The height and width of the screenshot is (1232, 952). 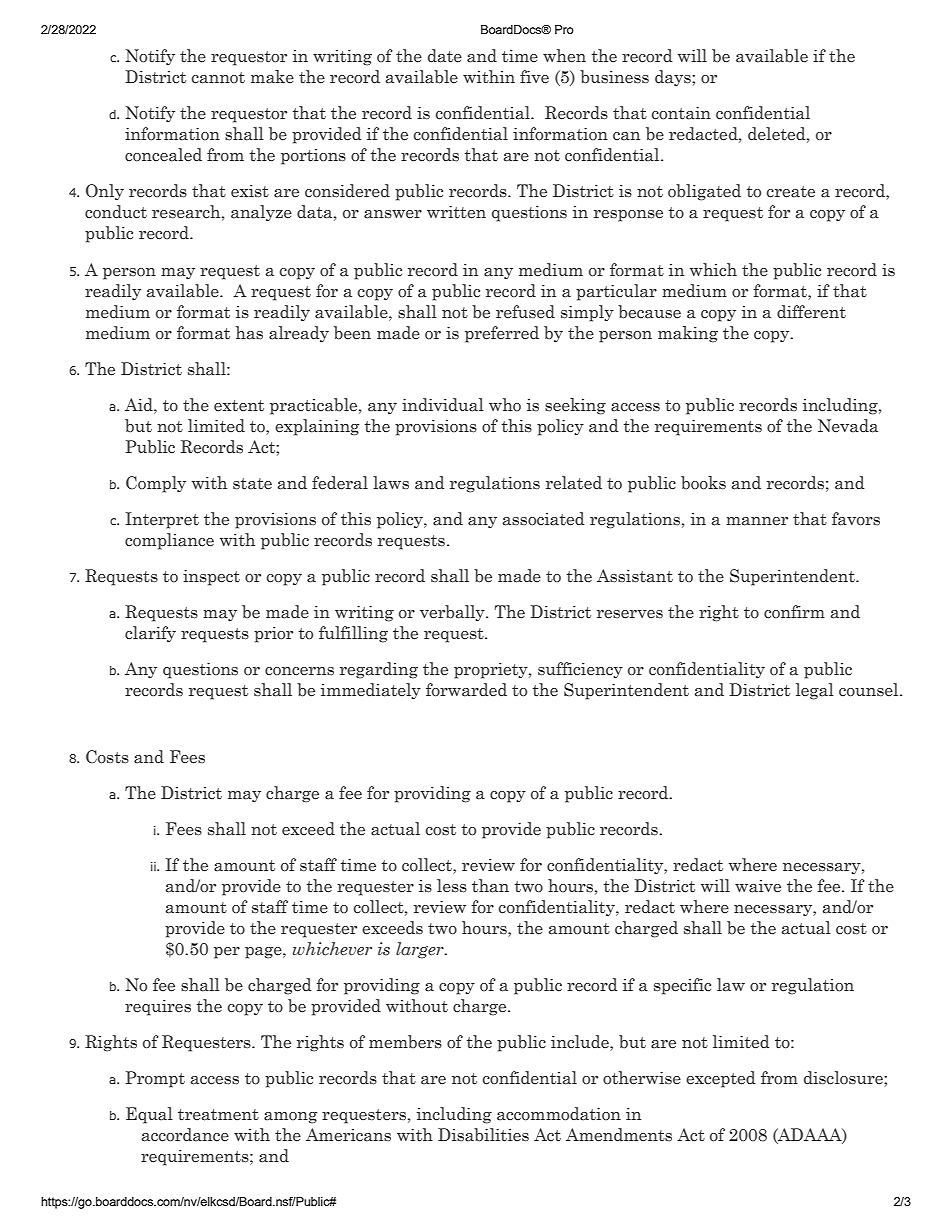 I want to click on extent, so click(x=239, y=406).
